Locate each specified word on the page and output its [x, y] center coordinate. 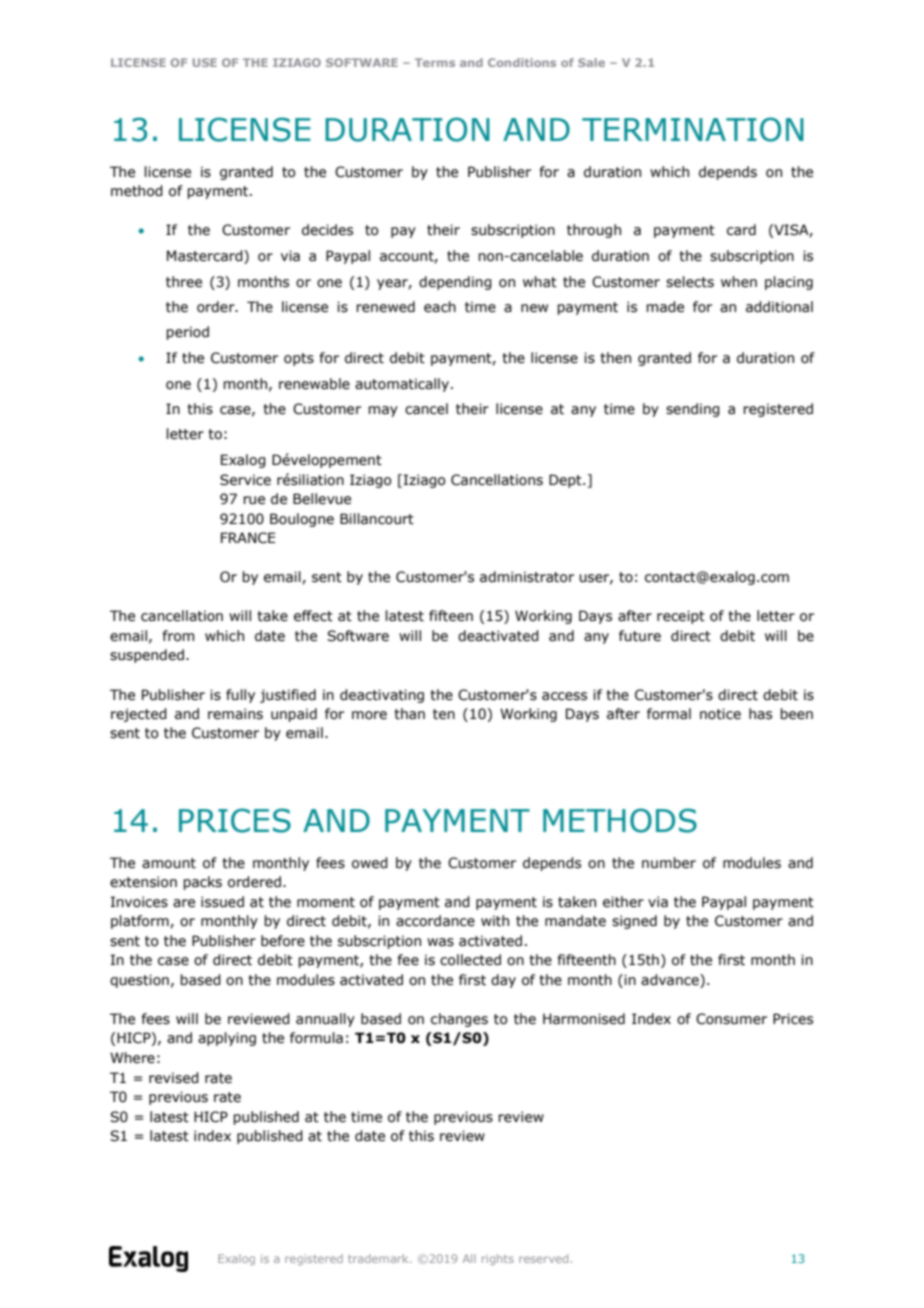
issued [222, 902]
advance [671, 981]
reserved [543, 1258]
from [178, 636]
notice [720, 714]
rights [498, 1259]
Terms [435, 62]
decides [327, 230]
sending [693, 410]
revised [174, 1078]
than [409, 714]
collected [470, 960]
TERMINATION [693, 129]
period [187, 333]
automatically [403, 385]
